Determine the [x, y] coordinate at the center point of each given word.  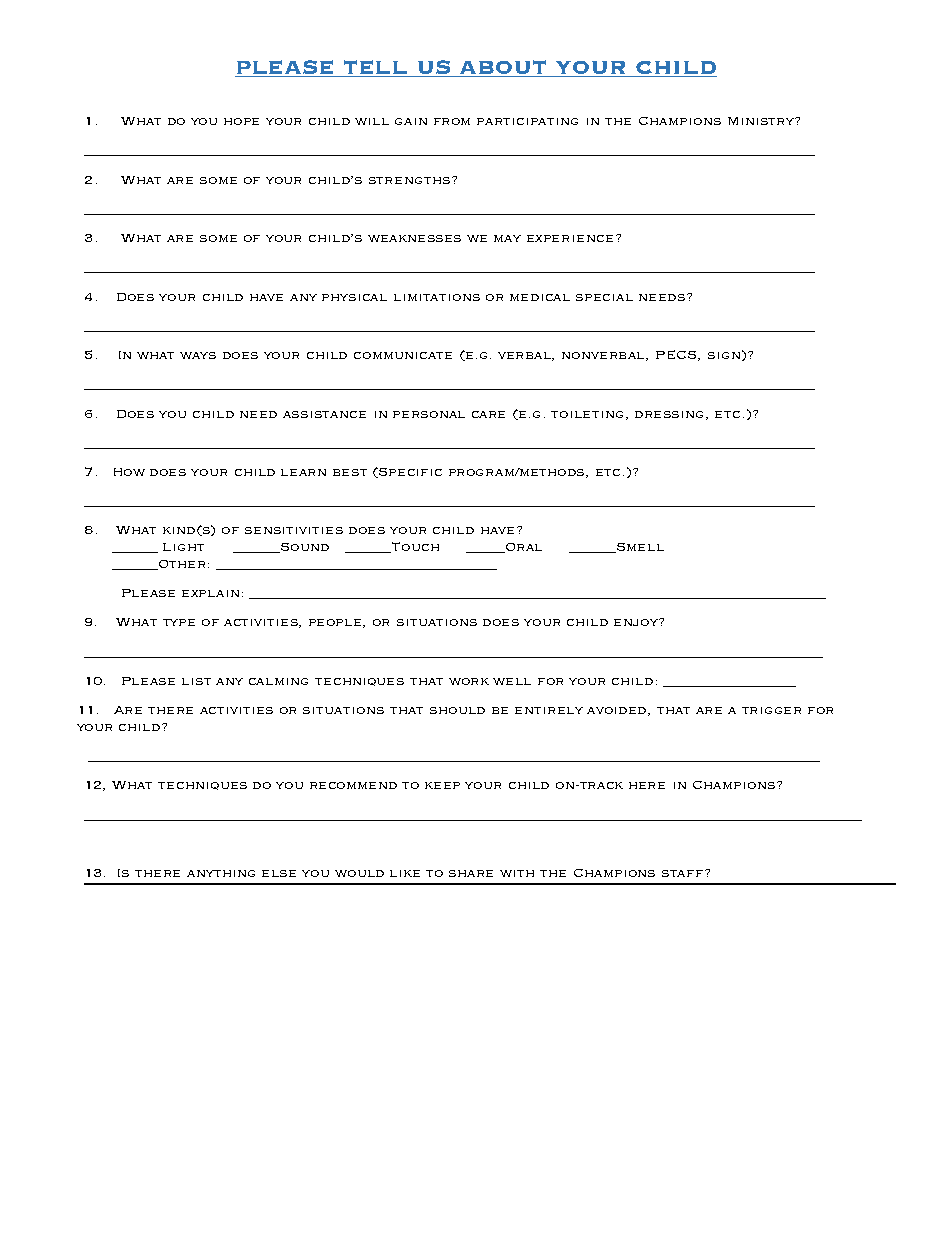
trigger [771, 710]
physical [354, 297]
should [457, 710]
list [196, 681]
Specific [410, 472]
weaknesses [414, 238]
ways [198, 355]
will [372, 121]
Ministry [762, 121]
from [452, 121]
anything [221, 873]
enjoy [637, 622]
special [604, 297]
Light [183, 547]
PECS [677, 355]
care [488, 414]
